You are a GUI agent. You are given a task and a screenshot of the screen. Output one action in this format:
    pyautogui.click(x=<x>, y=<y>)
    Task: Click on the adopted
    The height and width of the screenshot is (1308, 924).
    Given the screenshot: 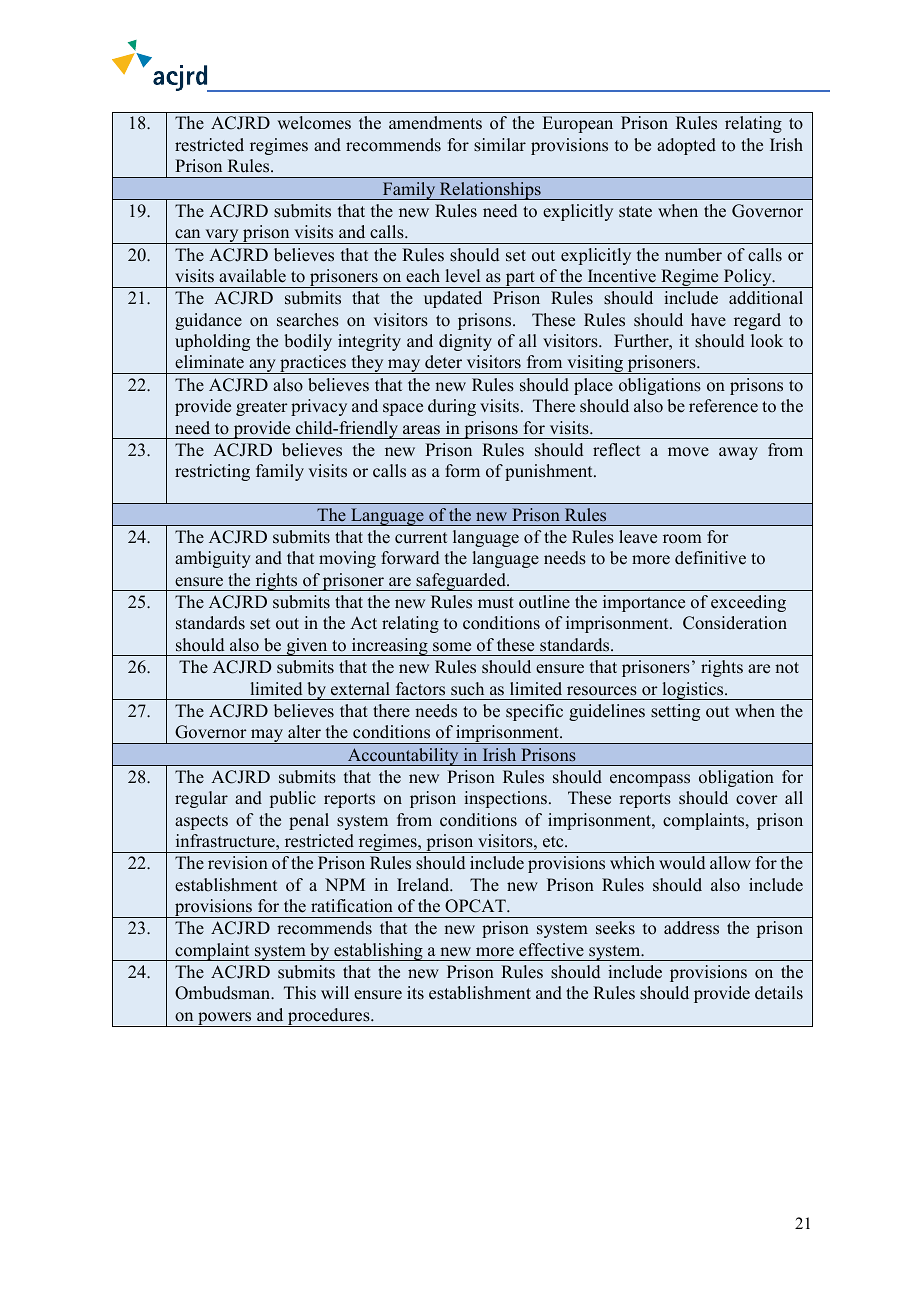 What is the action you would take?
    pyautogui.click(x=686, y=146)
